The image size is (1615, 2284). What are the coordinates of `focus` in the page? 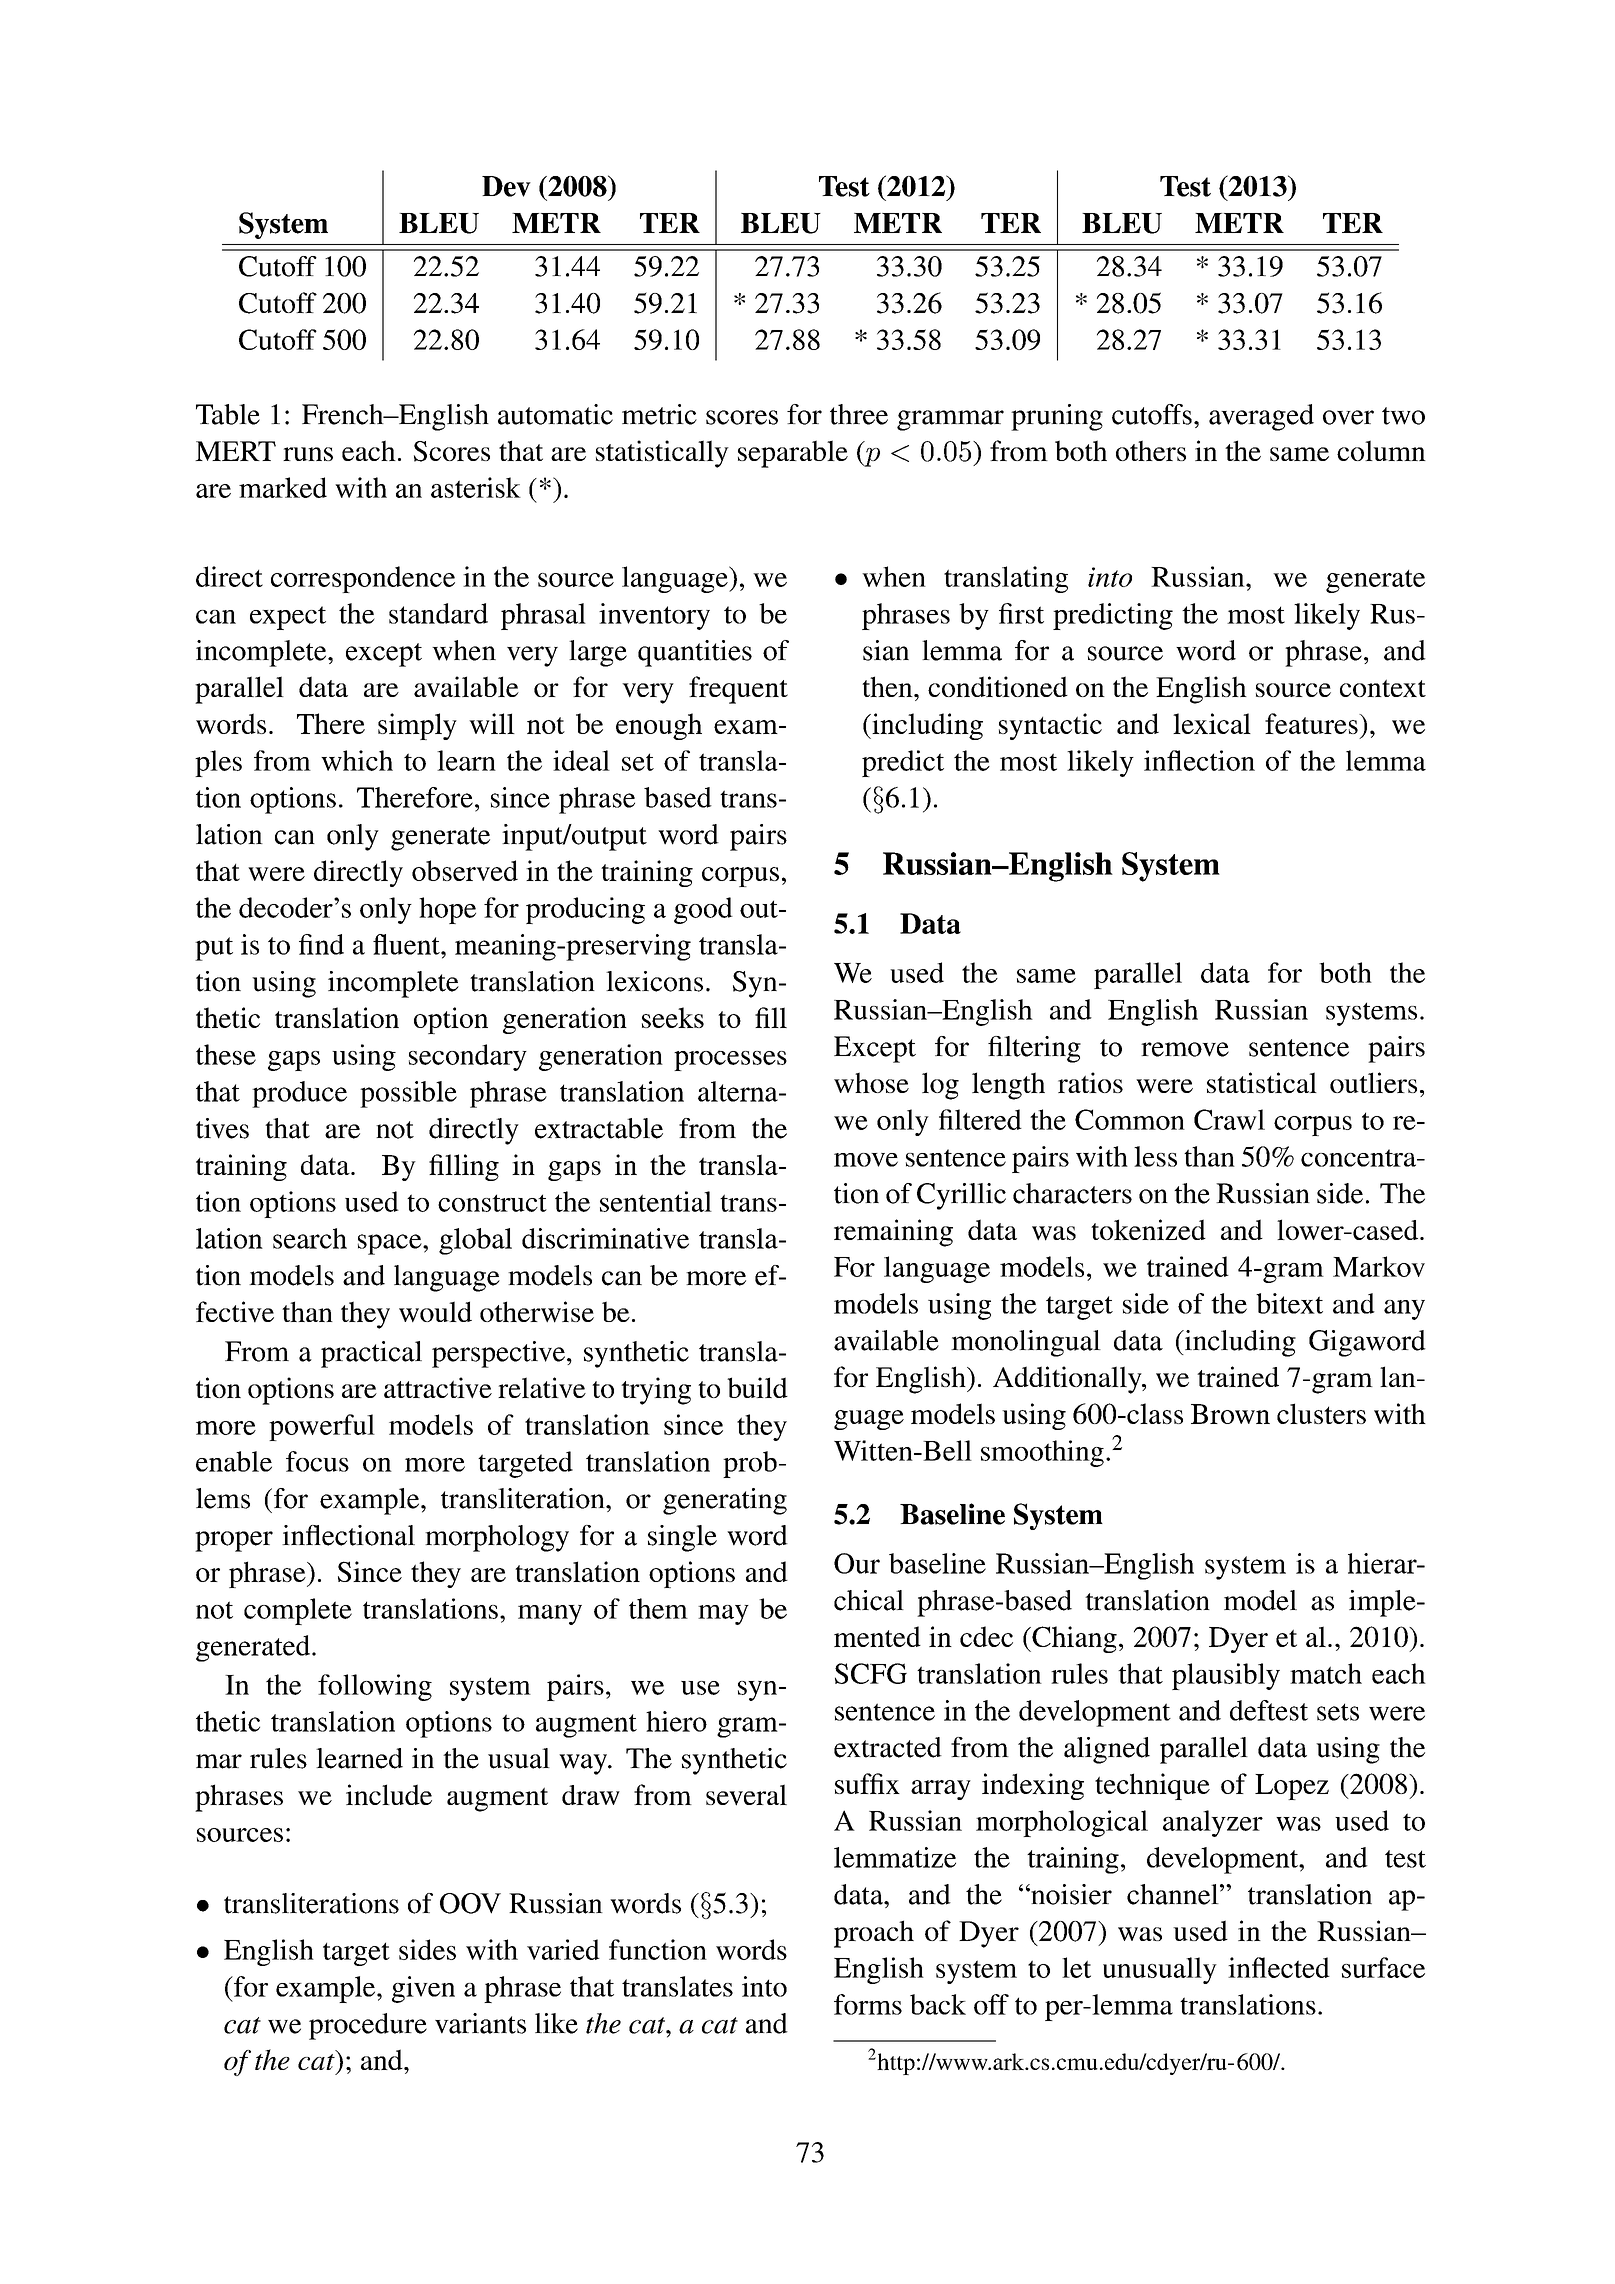 It's located at (317, 1461).
